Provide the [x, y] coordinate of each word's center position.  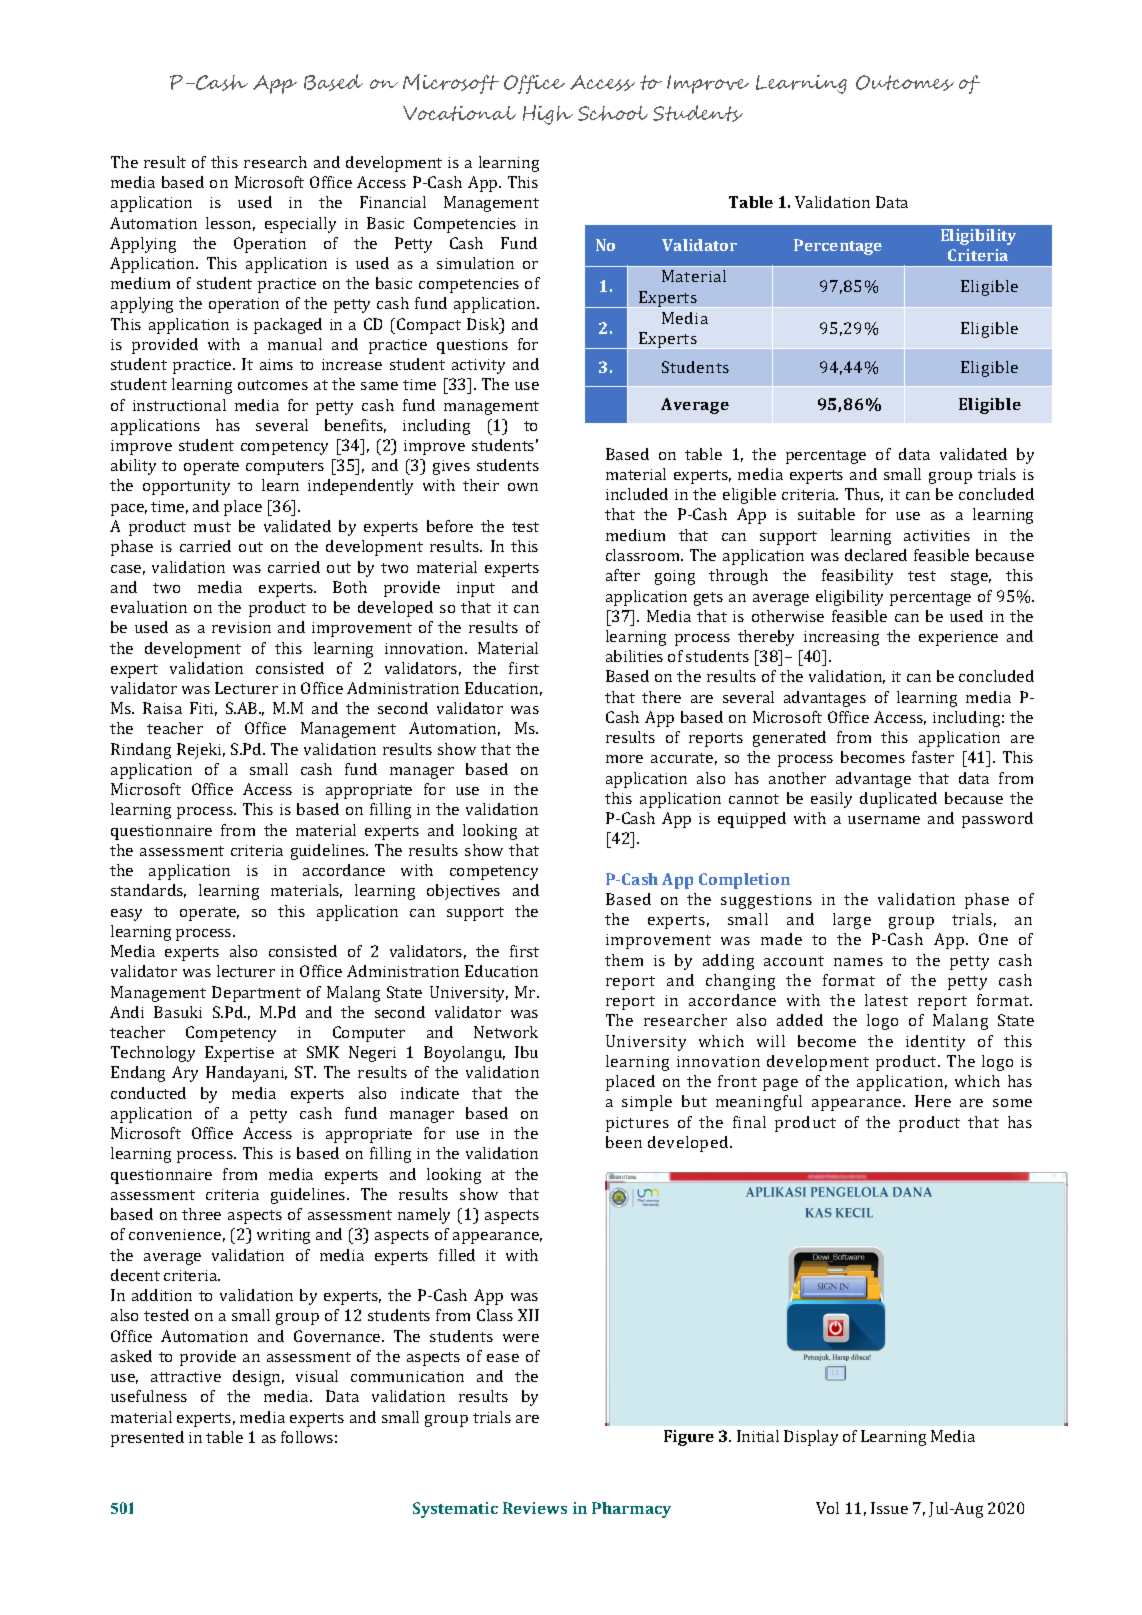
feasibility [857, 577]
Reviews [535, 1508]
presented [147, 1439]
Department [256, 994]
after [623, 575]
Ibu [526, 1052]
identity [935, 1043]
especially [300, 225]
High [548, 115]
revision [241, 627]
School [613, 113]
